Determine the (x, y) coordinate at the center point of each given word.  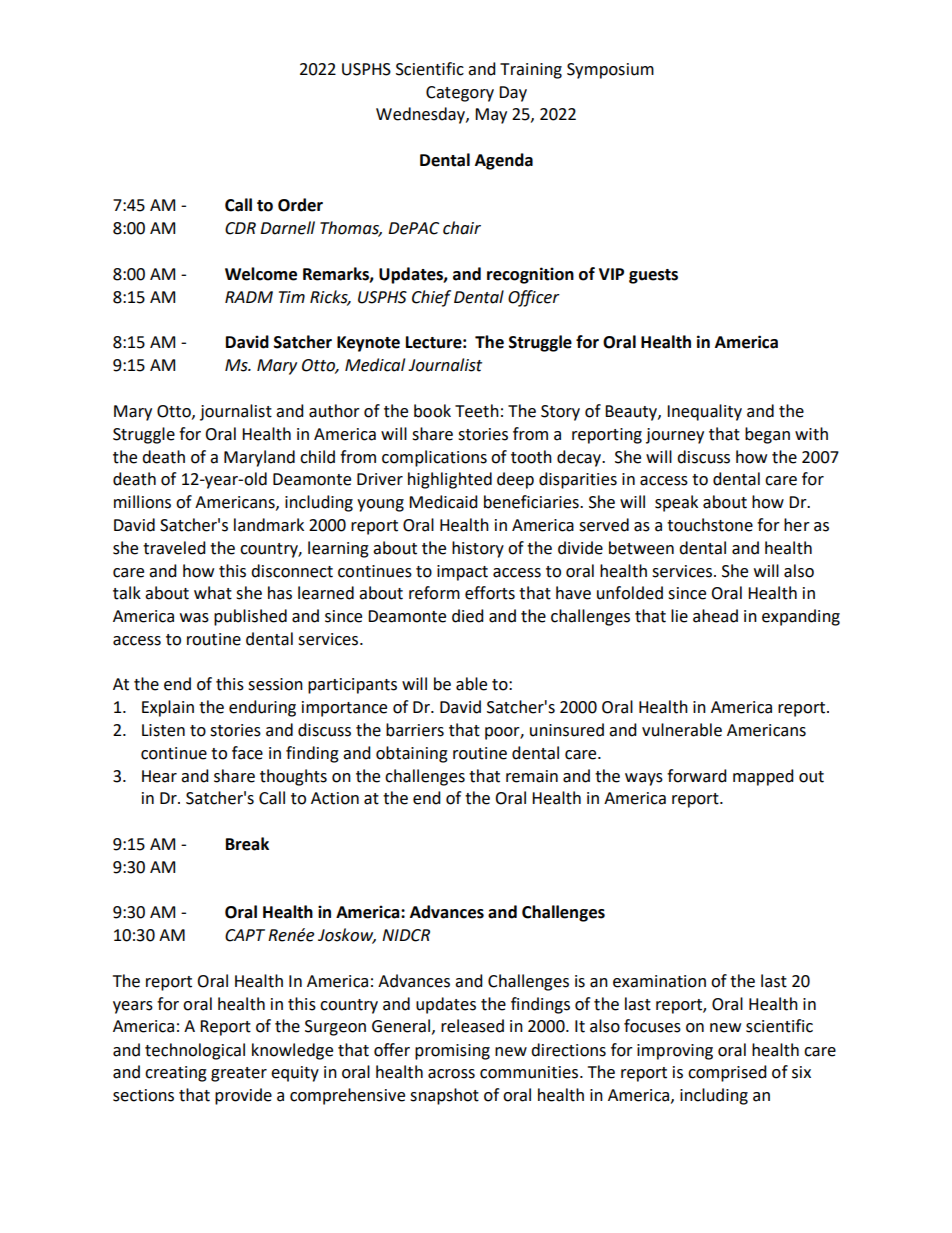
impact (462, 573)
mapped (763, 777)
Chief (431, 298)
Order (300, 205)
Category (460, 94)
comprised (727, 1073)
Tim (292, 297)
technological (195, 1051)
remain (532, 776)
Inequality (704, 412)
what (213, 593)
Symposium (610, 71)
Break (247, 844)
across (451, 1074)
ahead (715, 616)
